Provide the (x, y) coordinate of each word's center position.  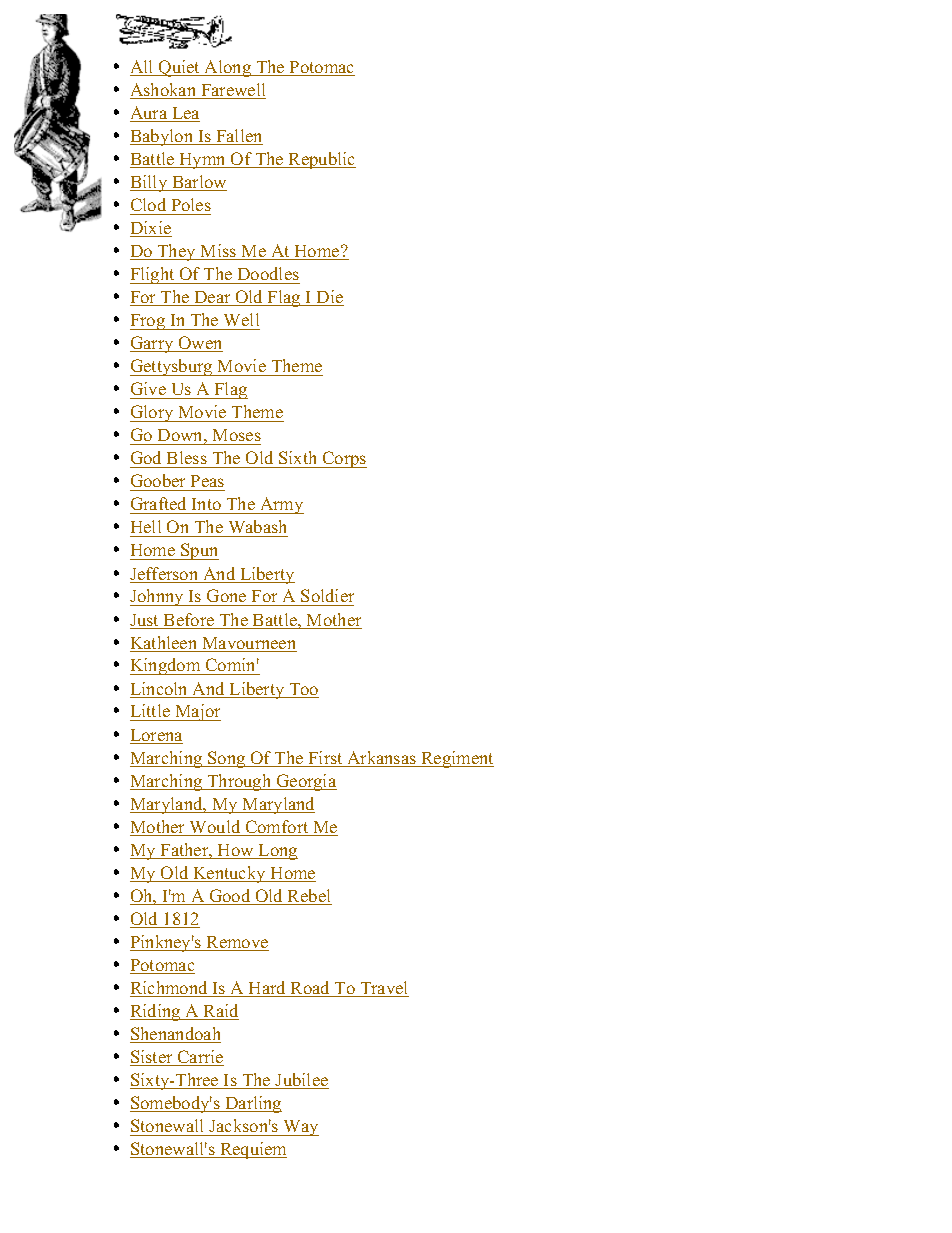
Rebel (309, 897)
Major (197, 712)
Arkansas (382, 759)
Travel (383, 989)
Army (281, 505)
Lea (185, 114)
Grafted (160, 505)
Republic (321, 160)
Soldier (326, 597)
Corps (344, 459)
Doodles (268, 273)
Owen (199, 344)
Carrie (199, 1058)
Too (303, 690)
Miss (218, 252)
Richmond (170, 989)
